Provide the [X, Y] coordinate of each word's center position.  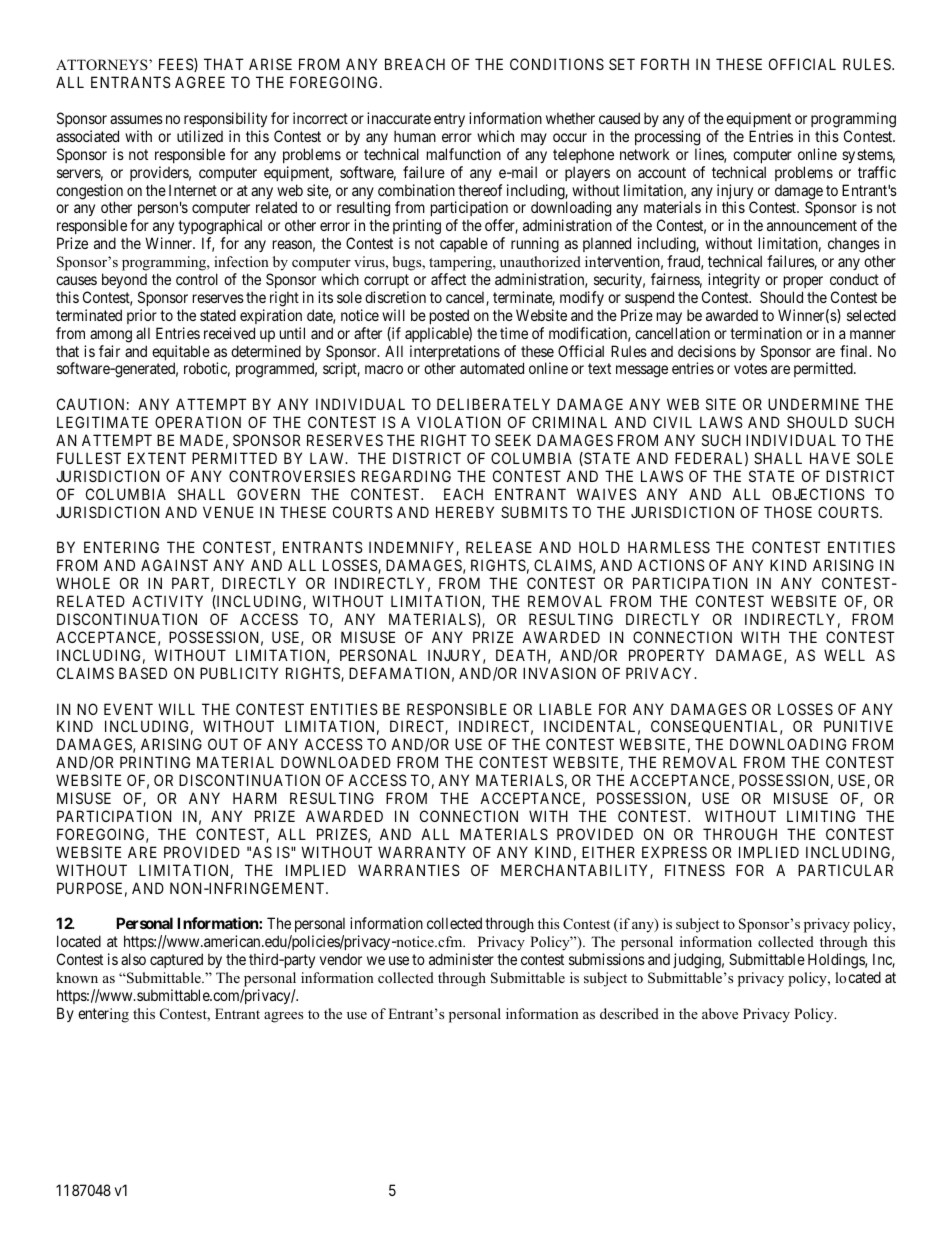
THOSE [788, 512]
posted [449, 316]
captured [176, 960]
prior [142, 316]
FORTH [665, 64]
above [720, 1013]
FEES [177, 65]
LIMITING [821, 816]
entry [449, 120]
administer [461, 959]
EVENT [128, 709]
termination [766, 333]
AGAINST [174, 565]
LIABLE [565, 709]
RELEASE [499, 547]
